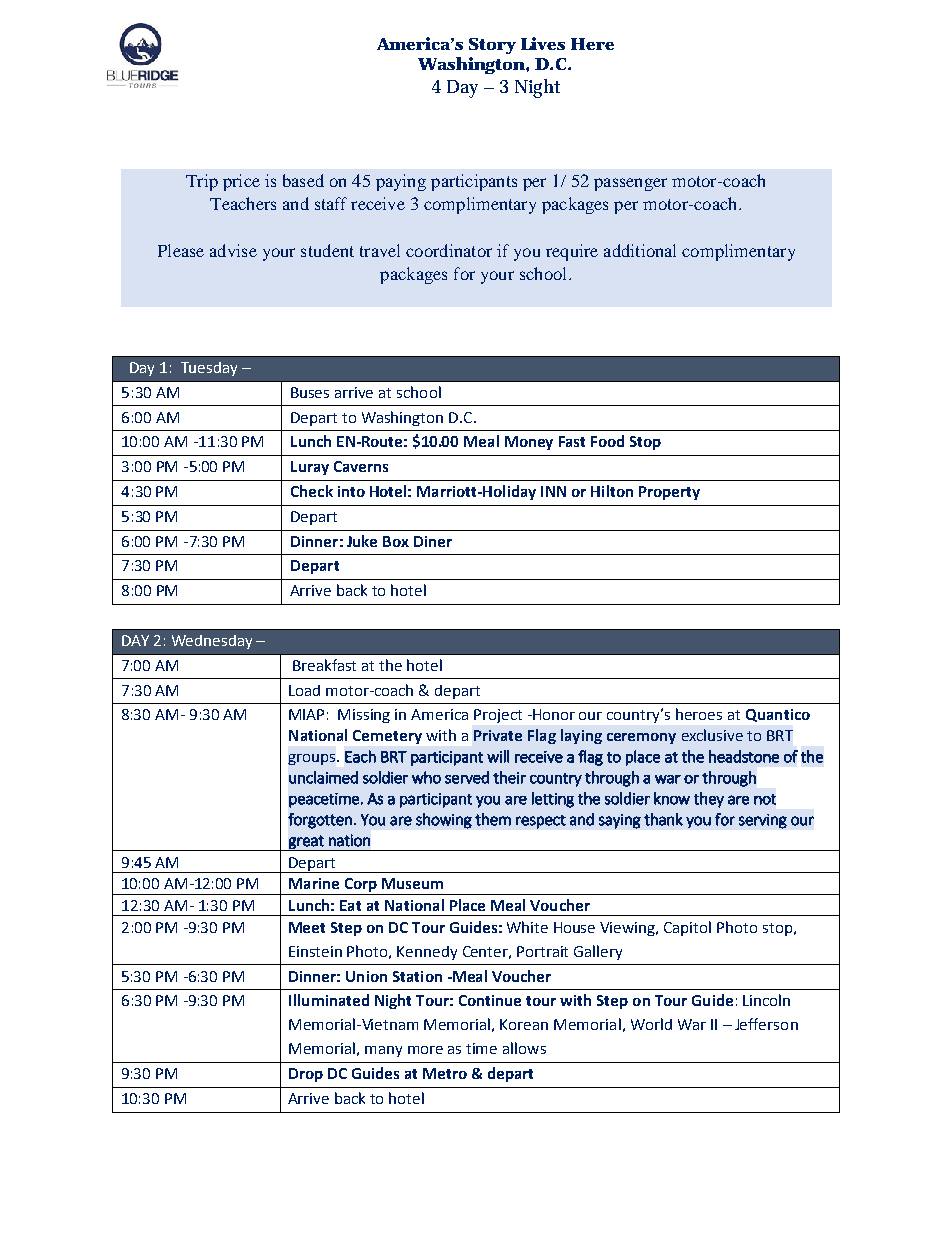 The width and height of the document is (952, 1233). What do you see at coordinates (640, 250) in the document?
I see `additional` at bounding box center [640, 250].
